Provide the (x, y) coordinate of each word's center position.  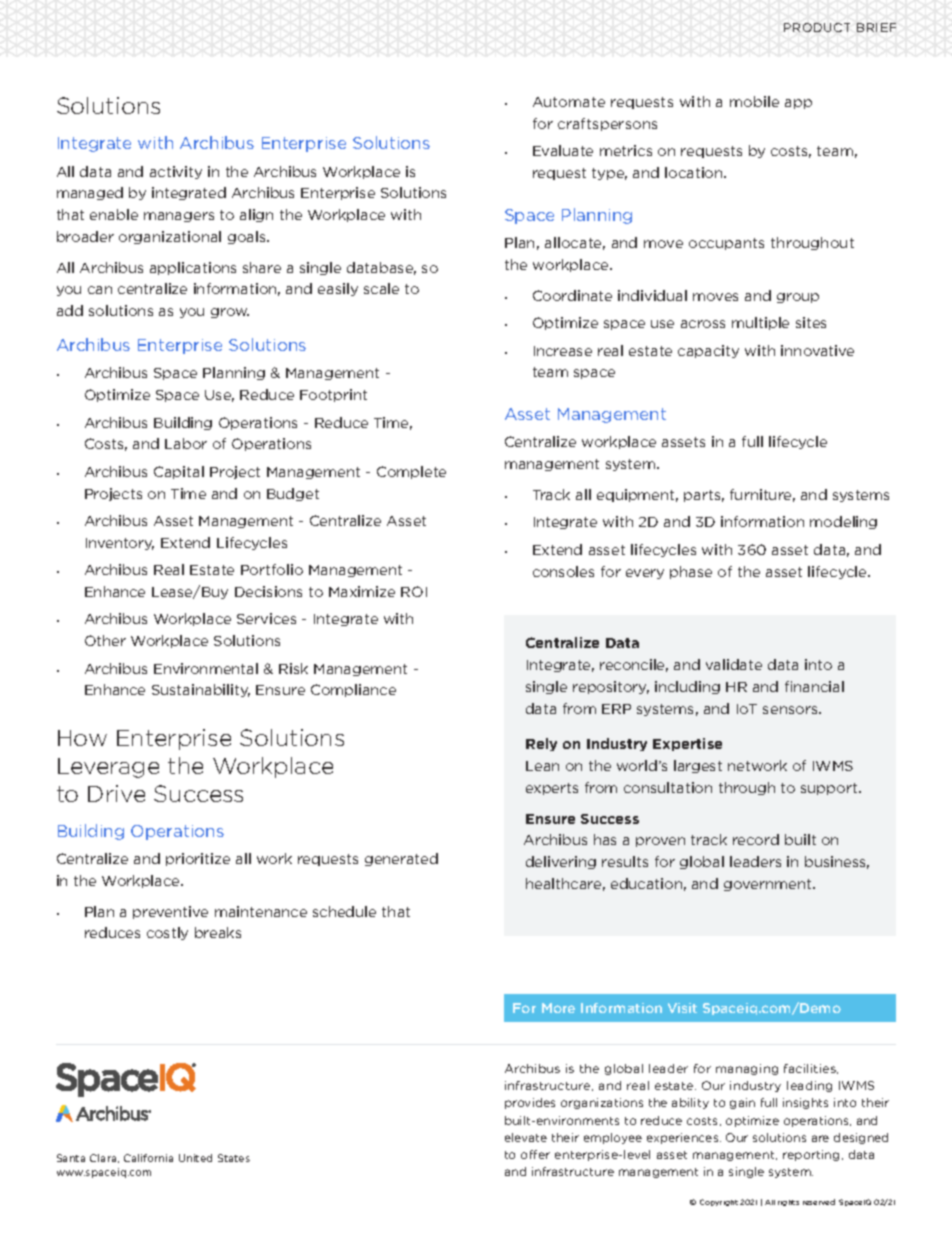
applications (193, 268)
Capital (179, 472)
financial (814, 686)
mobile (754, 101)
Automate (569, 102)
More (558, 1008)
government (769, 885)
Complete (411, 472)
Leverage (108, 768)
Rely (541, 744)
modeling (843, 522)
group (798, 298)
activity (176, 172)
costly (167, 933)
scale (381, 288)
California (148, 1158)
